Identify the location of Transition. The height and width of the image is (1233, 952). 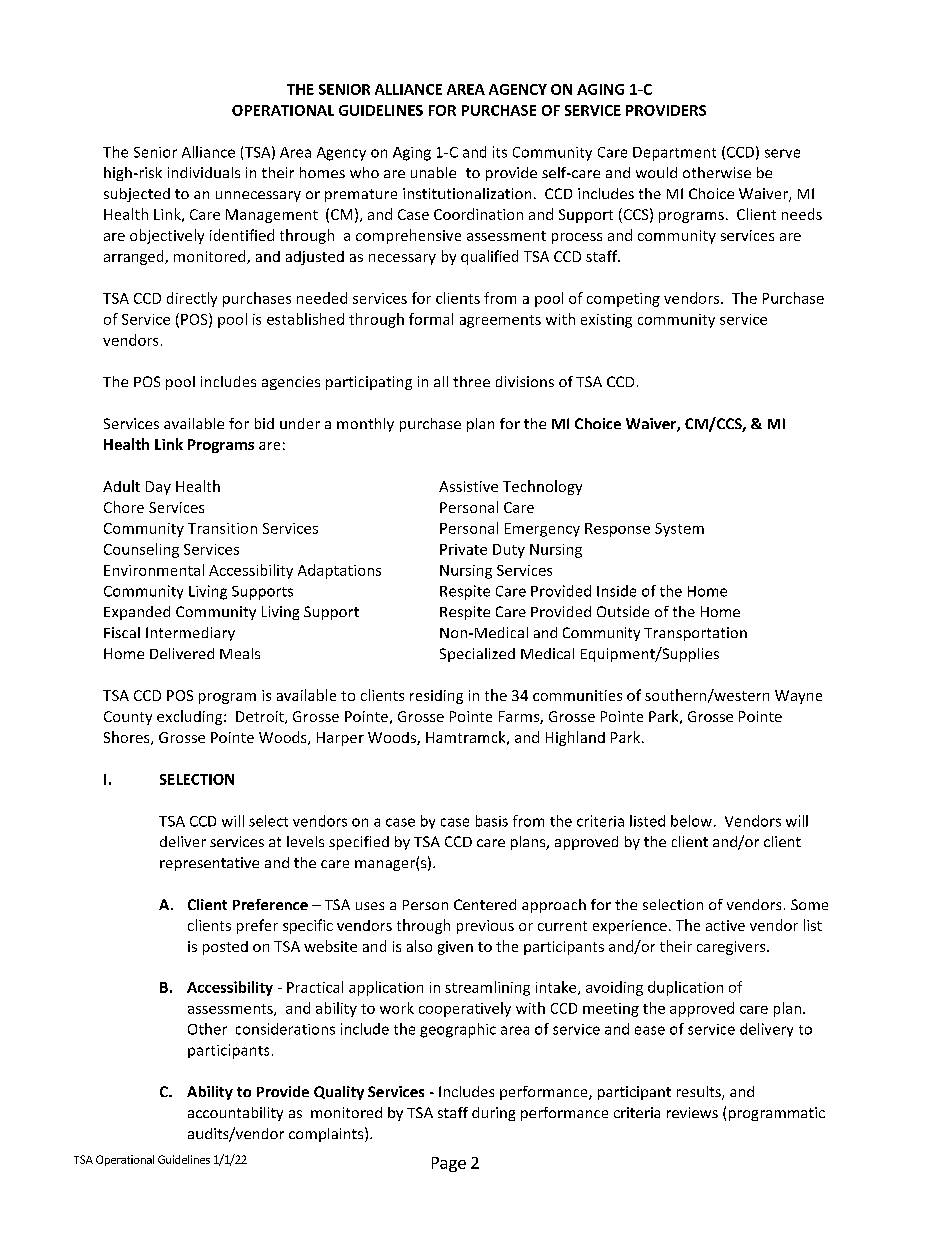
(222, 528).
